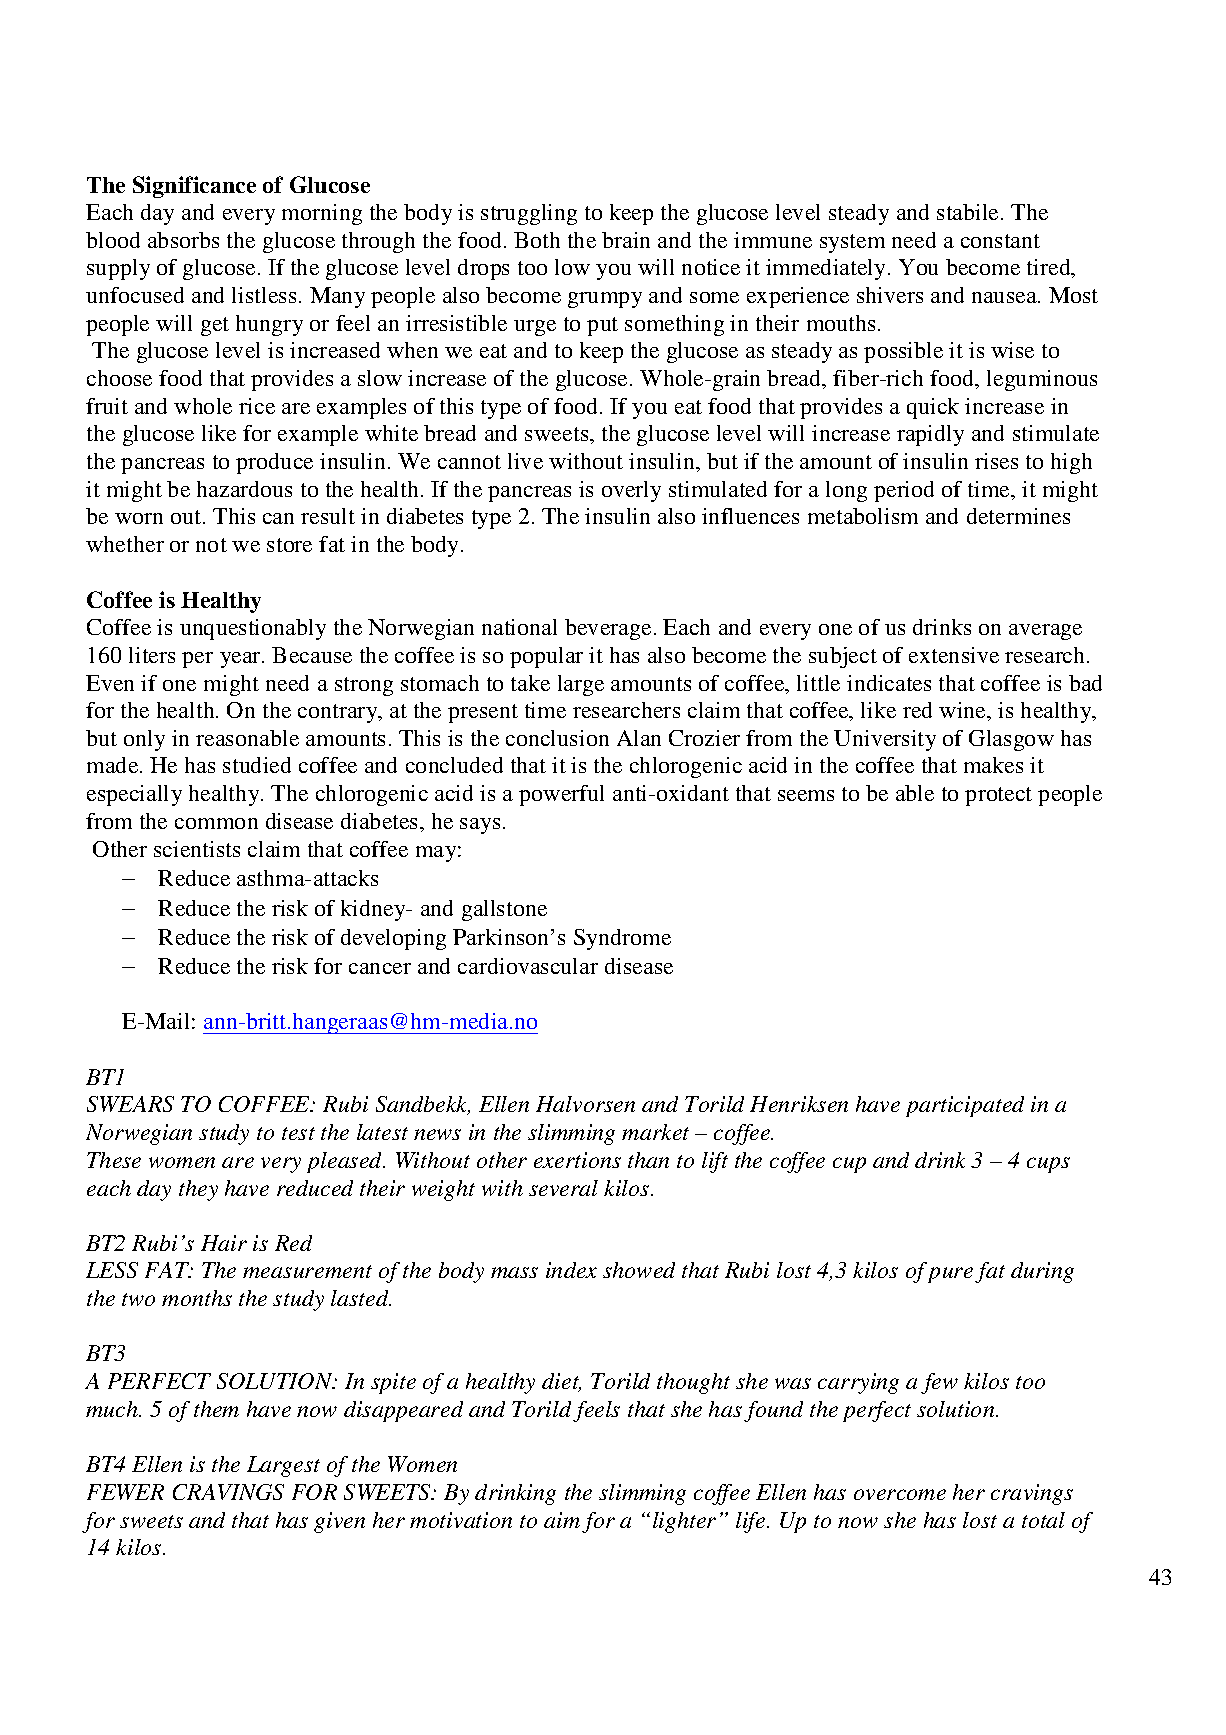  I want to click on FEWER, so click(125, 1492).
